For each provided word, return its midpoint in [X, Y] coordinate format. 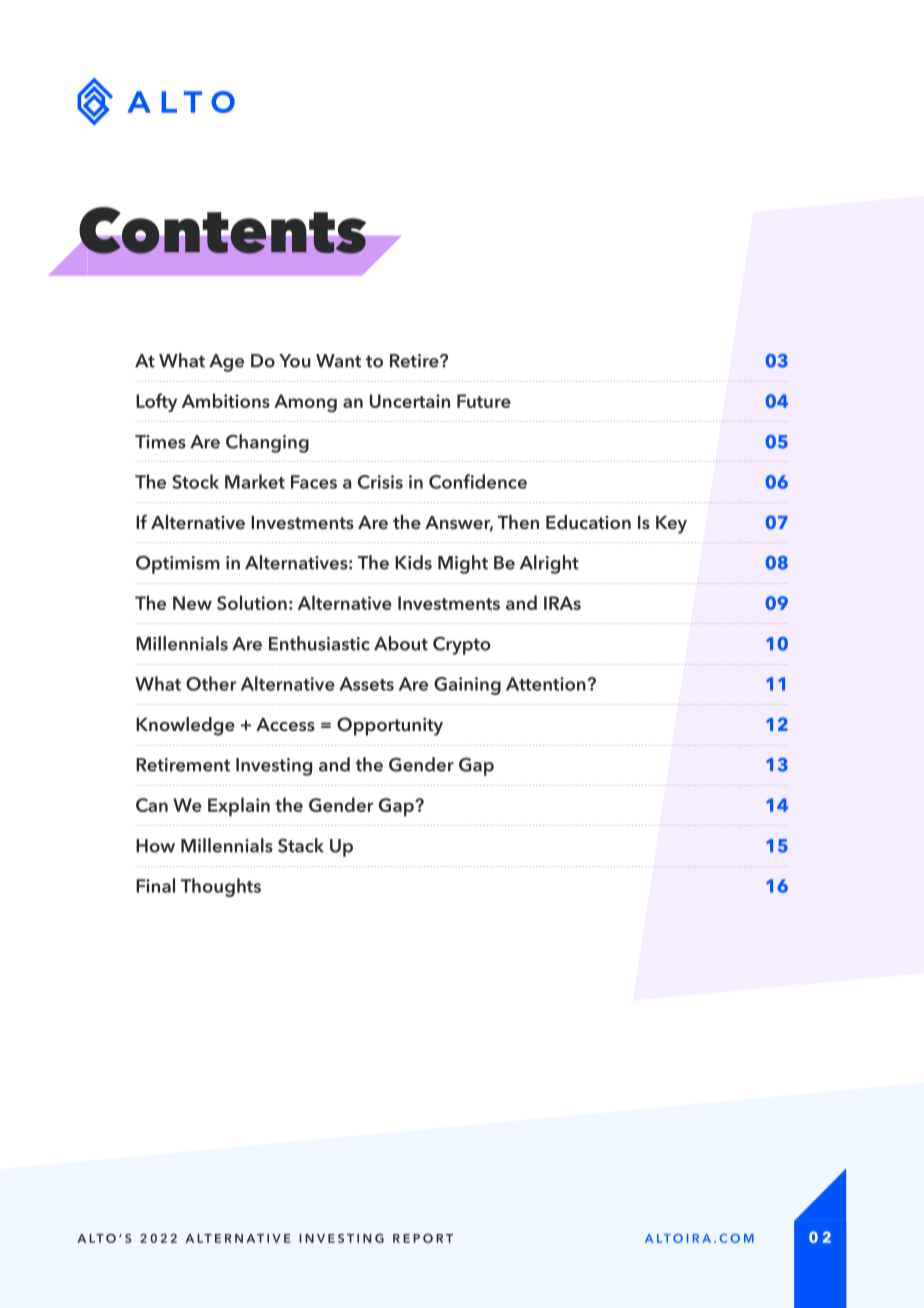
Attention [546, 684]
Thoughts [221, 887]
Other [211, 683]
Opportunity [390, 726]
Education [588, 522]
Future [484, 401]
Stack [301, 845]
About [401, 643]
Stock [195, 481]
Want [338, 361]
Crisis [380, 482]
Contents [222, 230]
